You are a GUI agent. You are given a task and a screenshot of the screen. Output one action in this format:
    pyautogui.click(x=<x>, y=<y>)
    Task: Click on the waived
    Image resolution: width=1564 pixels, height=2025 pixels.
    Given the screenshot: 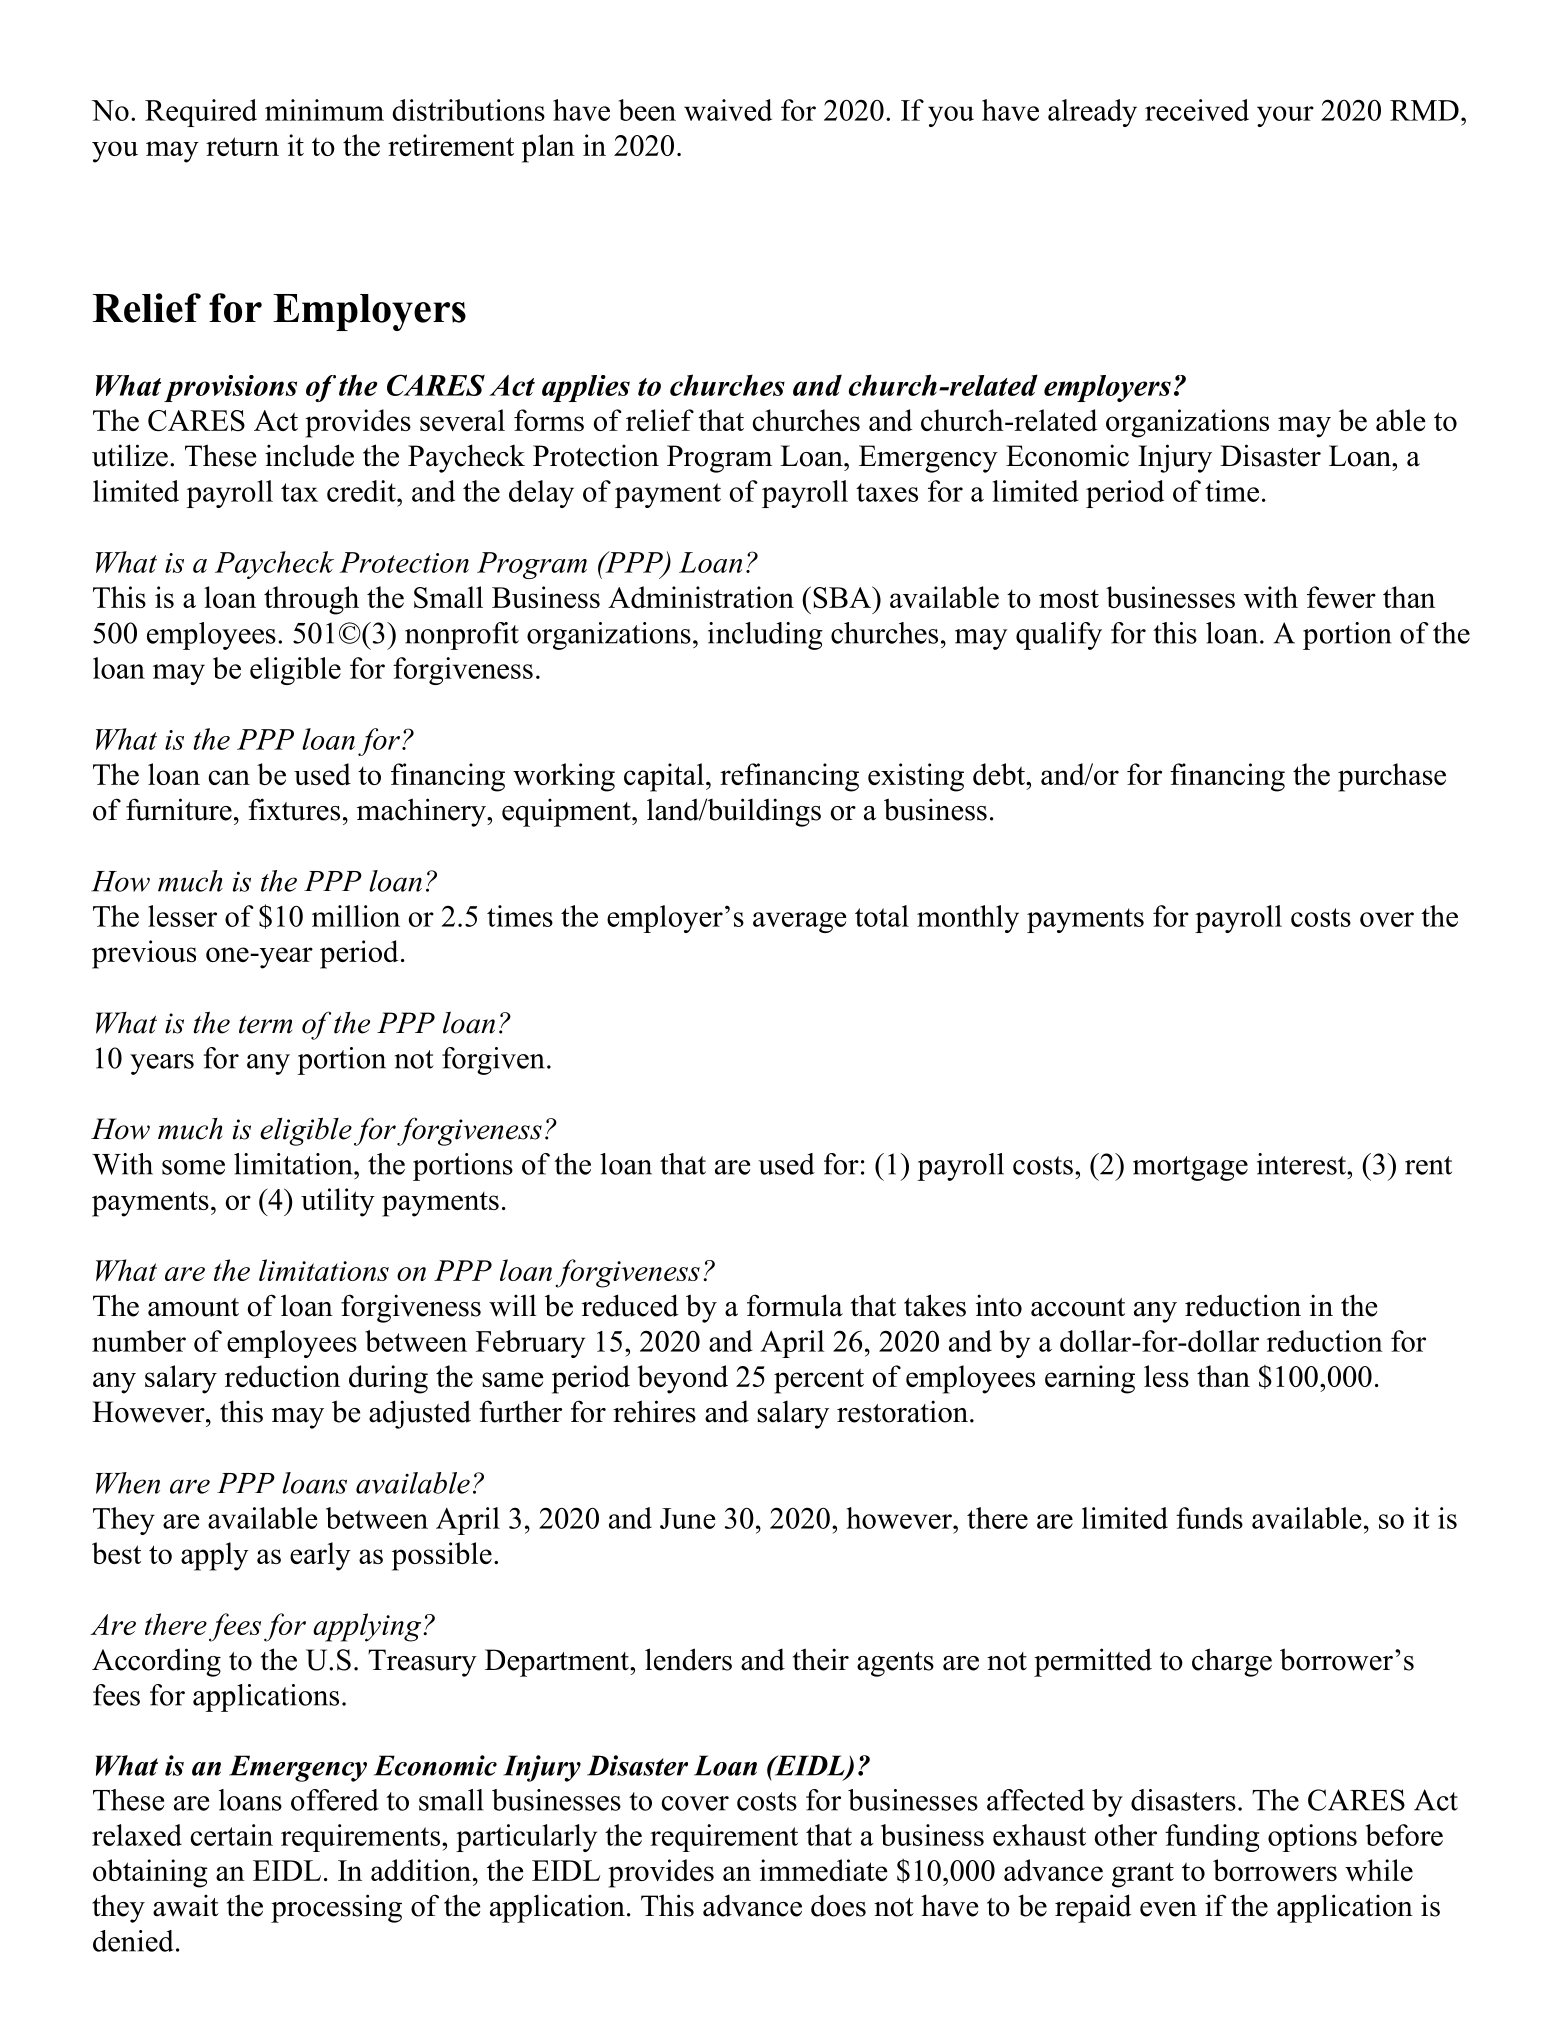 What is the action you would take?
    pyautogui.click(x=728, y=110)
